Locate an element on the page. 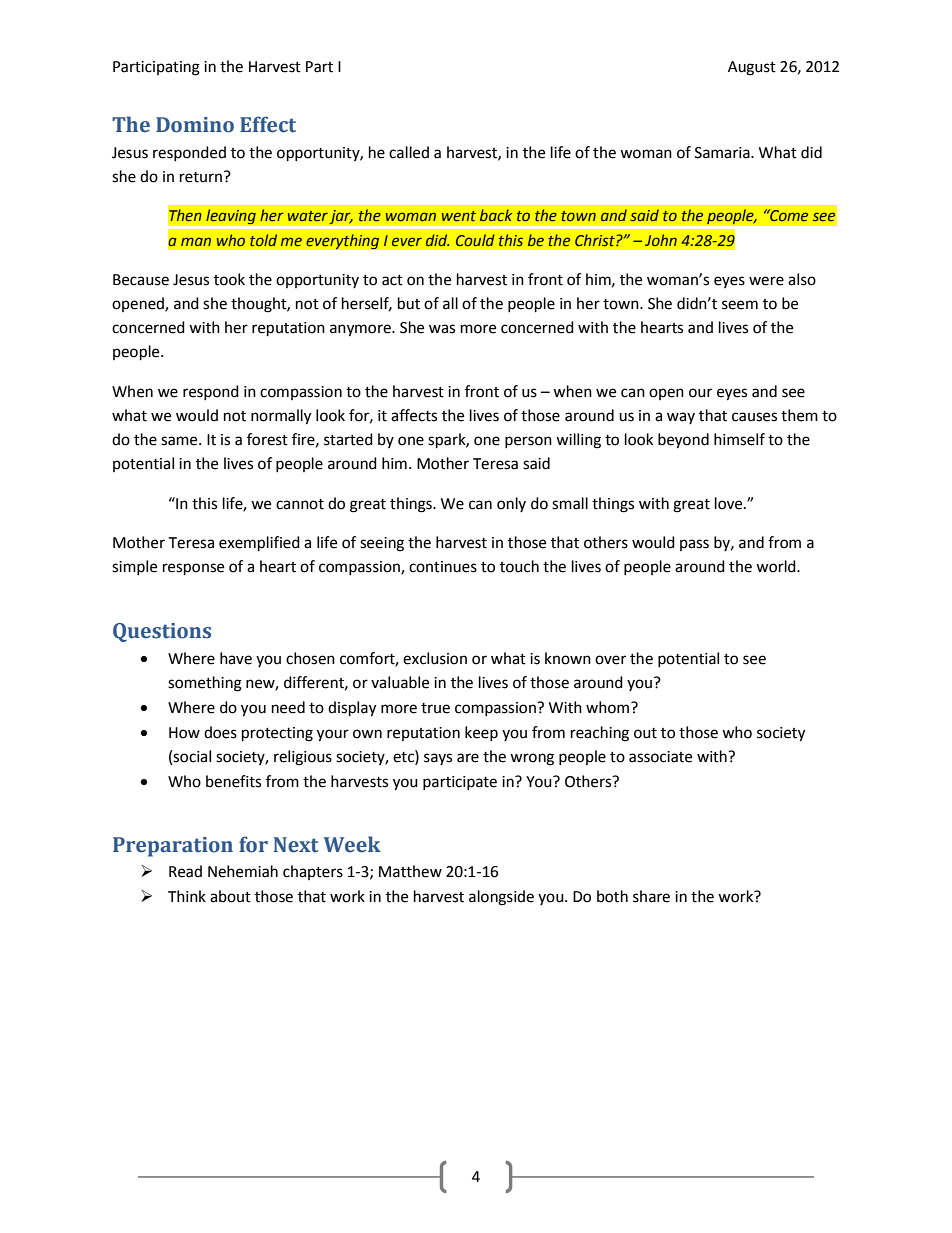  keep is located at coordinates (481, 733).
